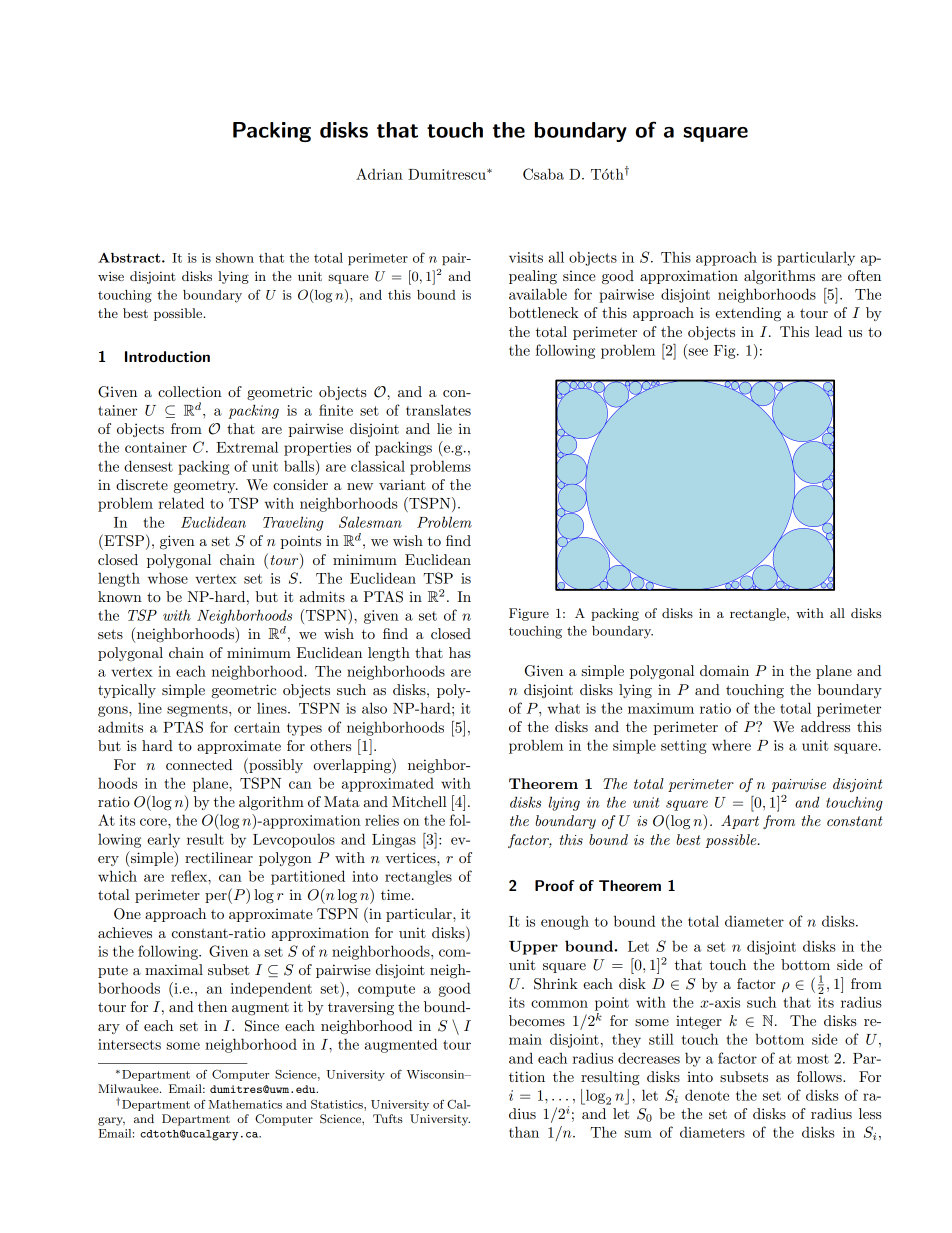  I want to click on Mitchell, so click(419, 801).
